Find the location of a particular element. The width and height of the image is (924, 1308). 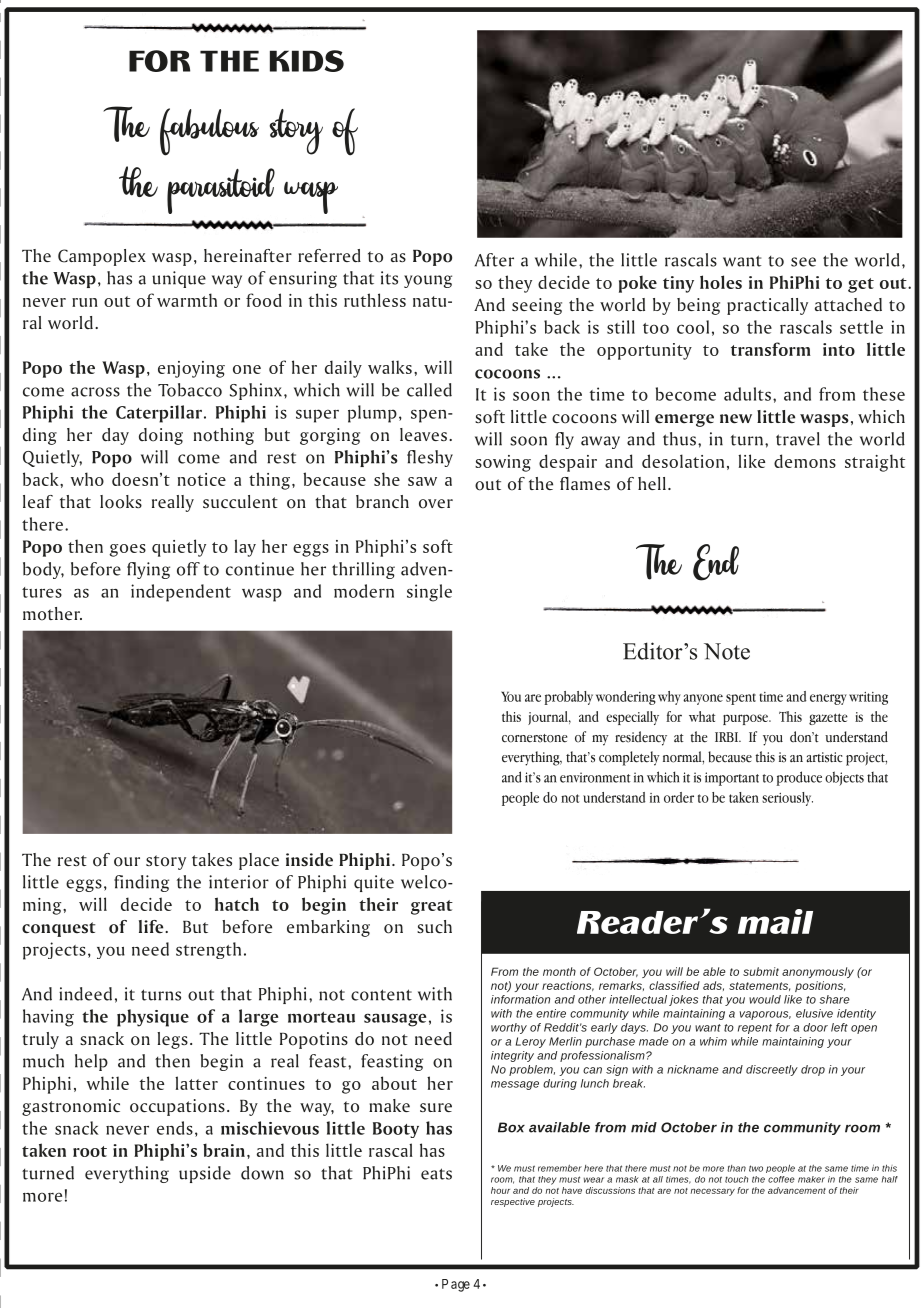

submit is located at coordinates (761, 971).
